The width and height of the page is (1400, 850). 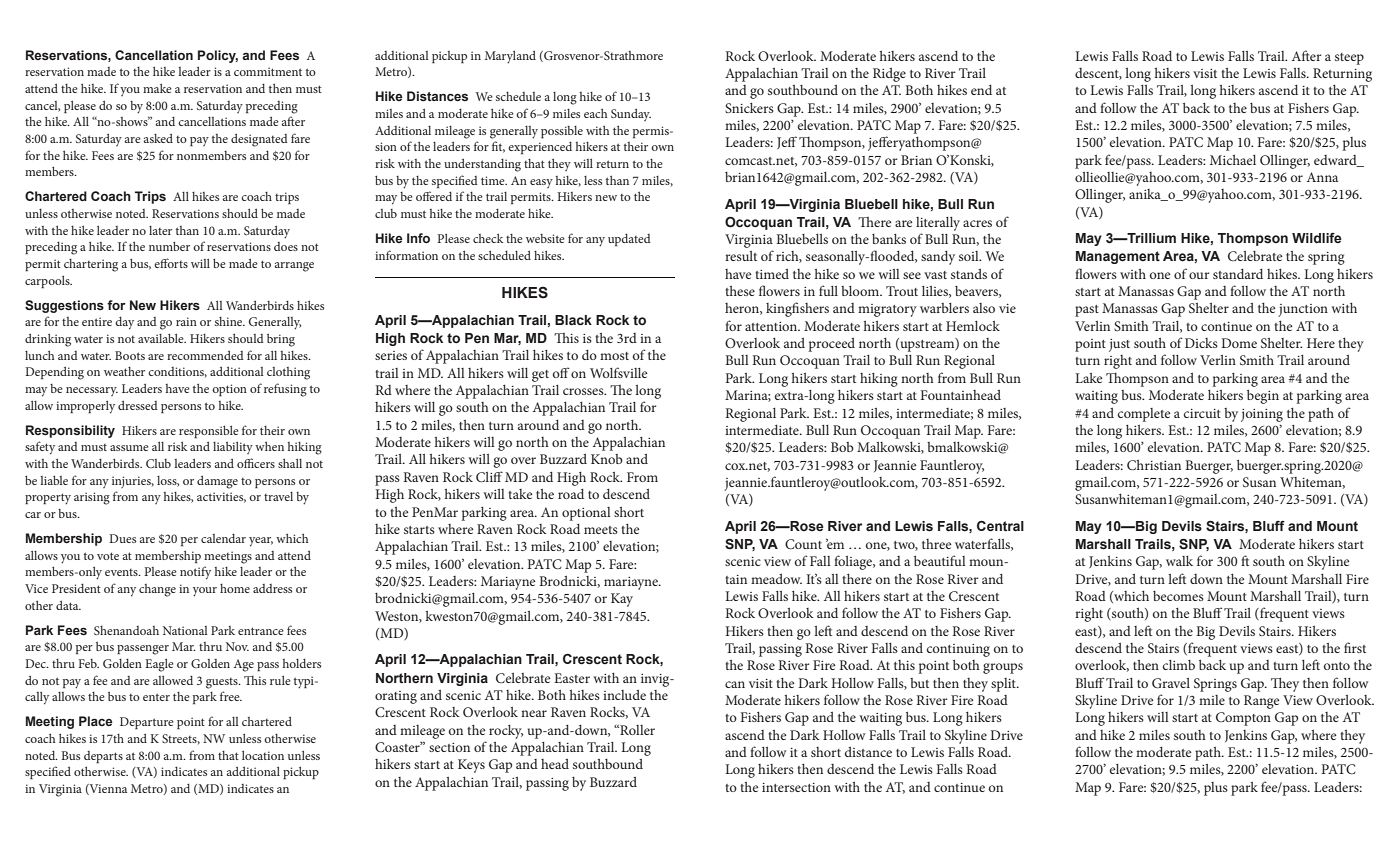 I want to click on dressed, so click(x=138, y=405).
